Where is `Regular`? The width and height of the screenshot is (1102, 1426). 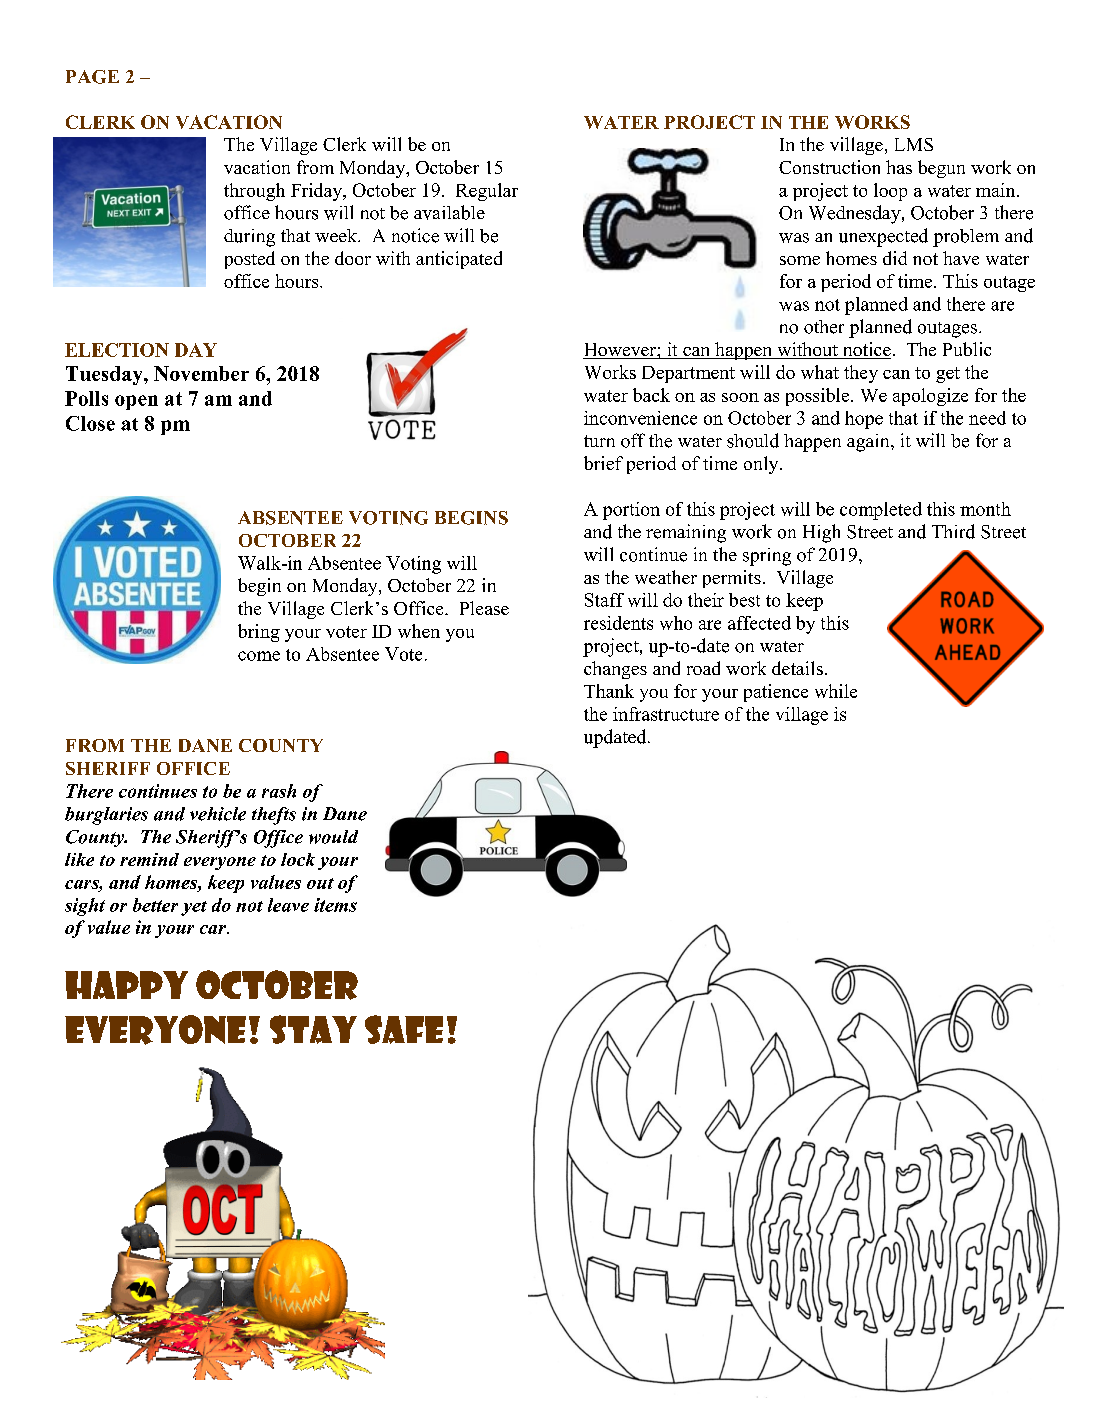 Regular is located at coordinates (487, 192).
